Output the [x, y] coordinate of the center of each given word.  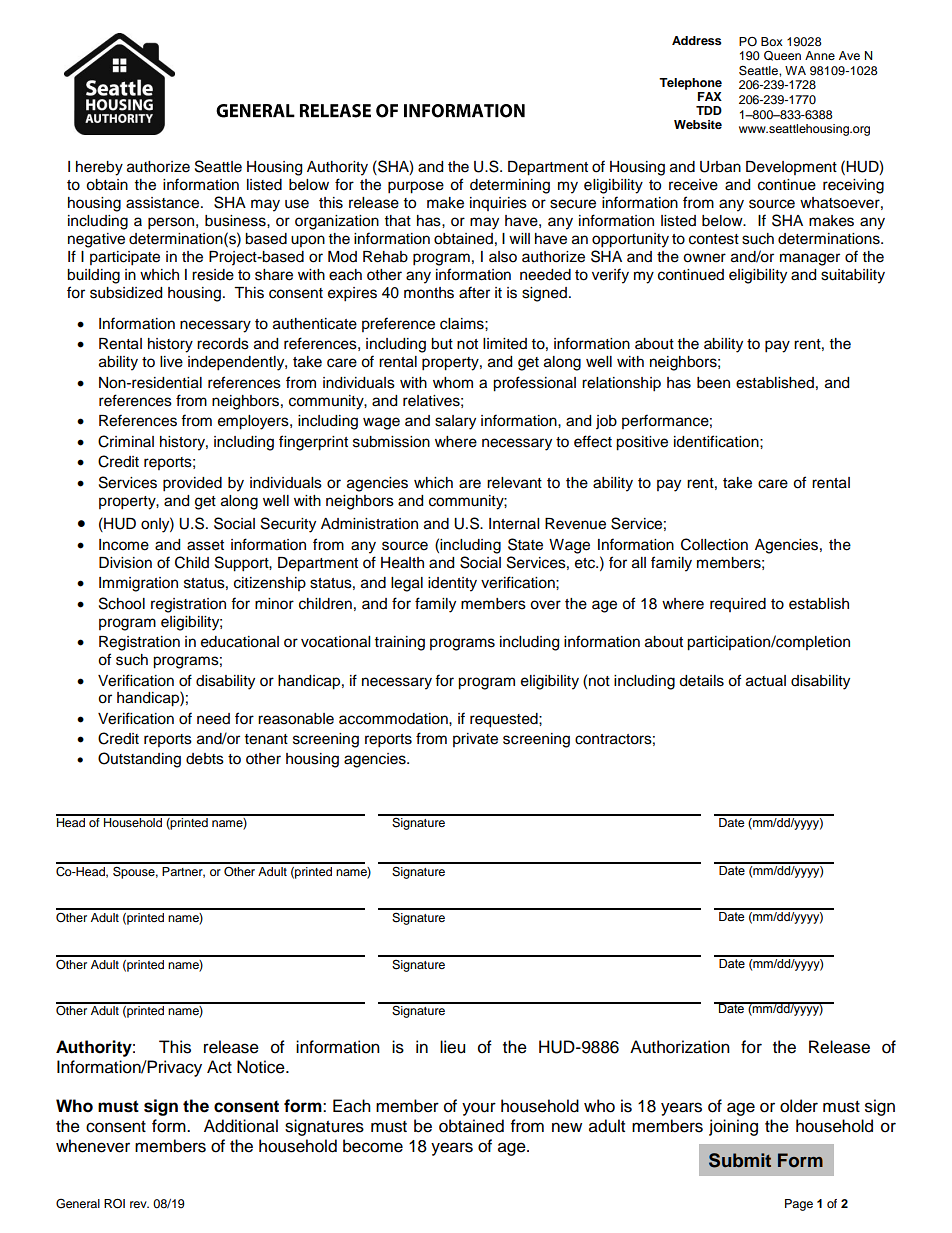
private [475, 740]
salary [455, 422]
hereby [99, 168]
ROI [114, 1204]
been [713, 383]
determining [510, 186]
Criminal [126, 441]
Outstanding [139, 760]
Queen [782, 55]
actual [766, 681]
